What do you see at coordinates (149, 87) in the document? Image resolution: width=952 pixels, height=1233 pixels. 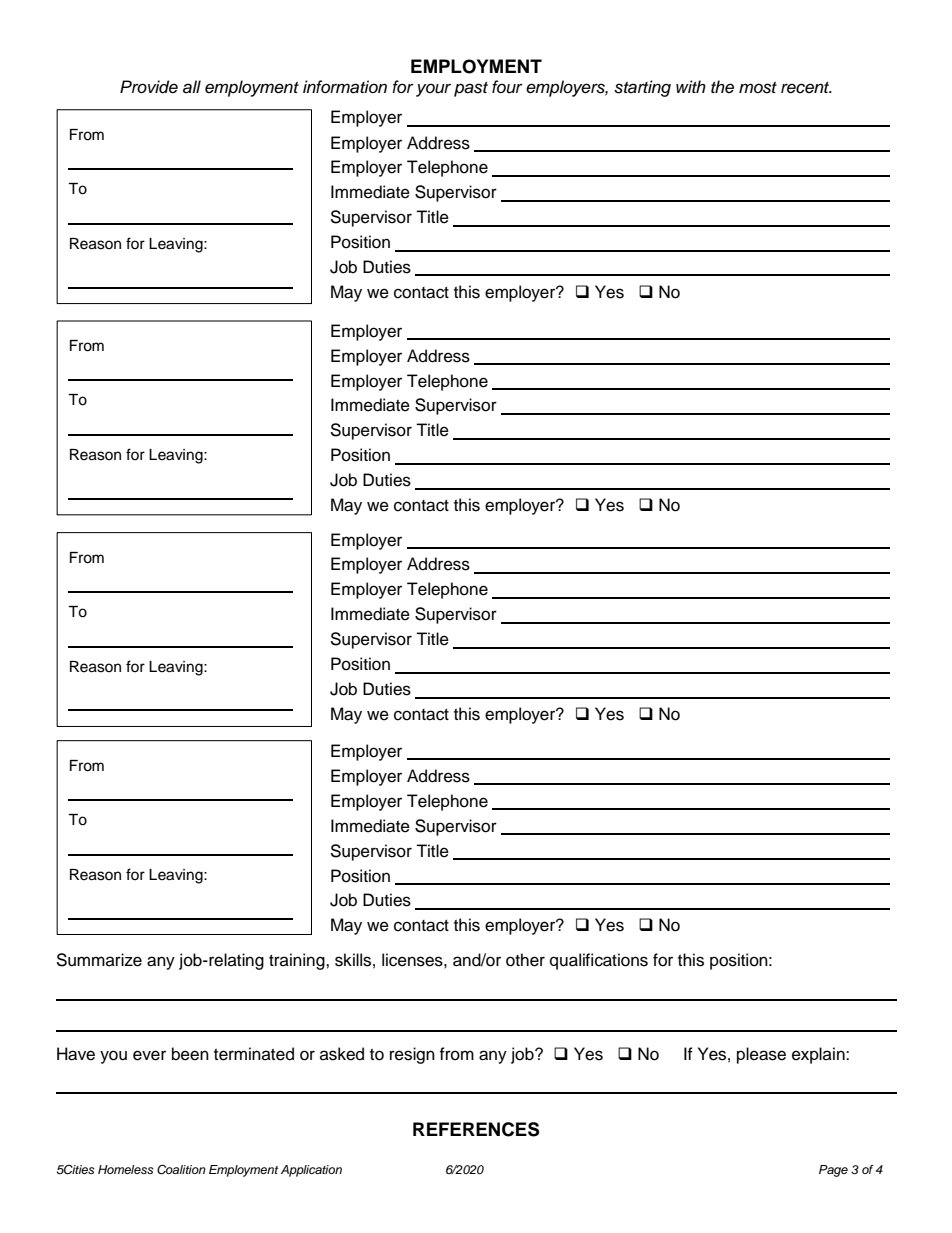 I see `Provide` at bounding box center [149, 87].
